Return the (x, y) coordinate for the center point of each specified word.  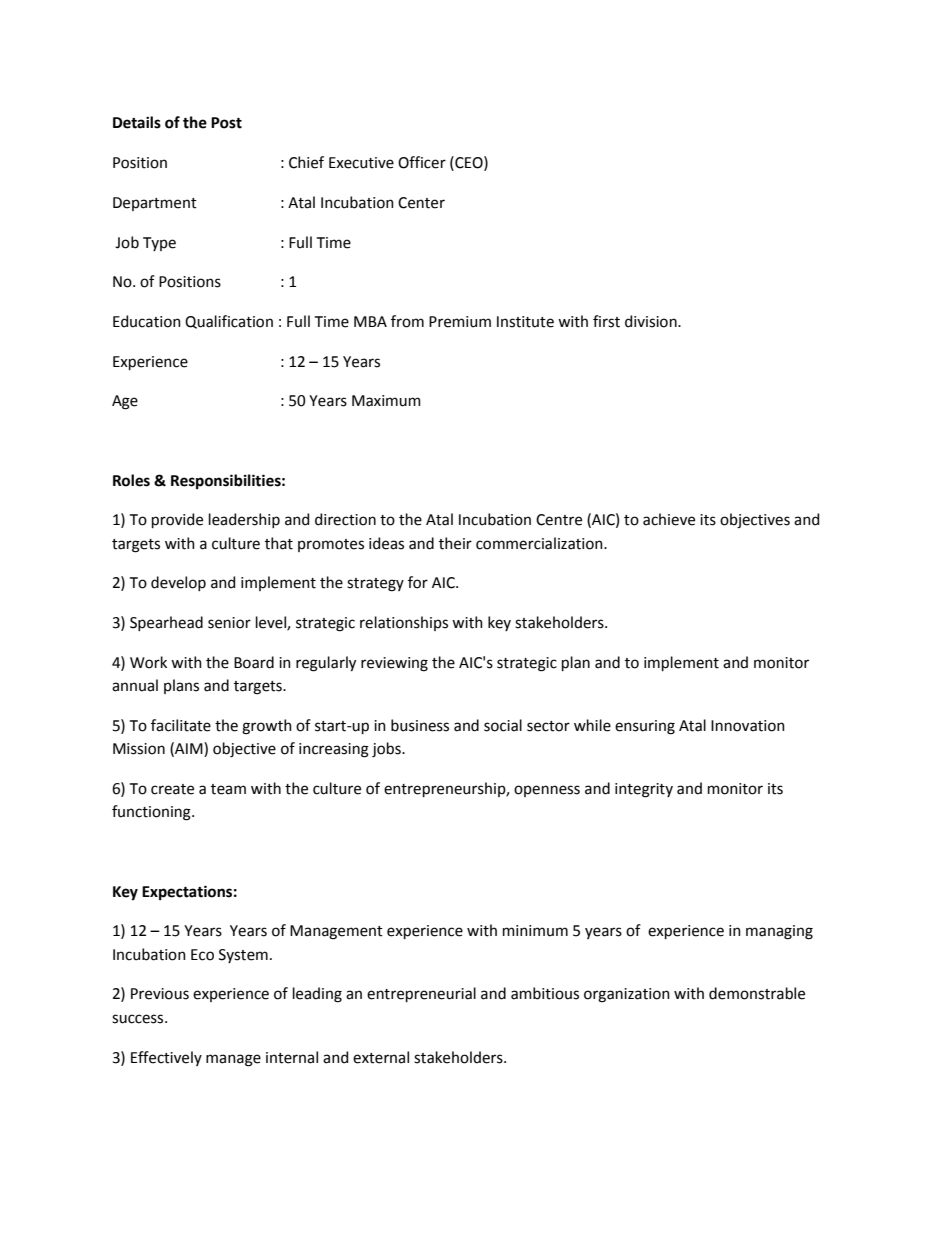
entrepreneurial (421, 994)
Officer (422, 162)
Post (226, 123)
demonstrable (757, 993)
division (652, 321)
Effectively (166, 1058)
